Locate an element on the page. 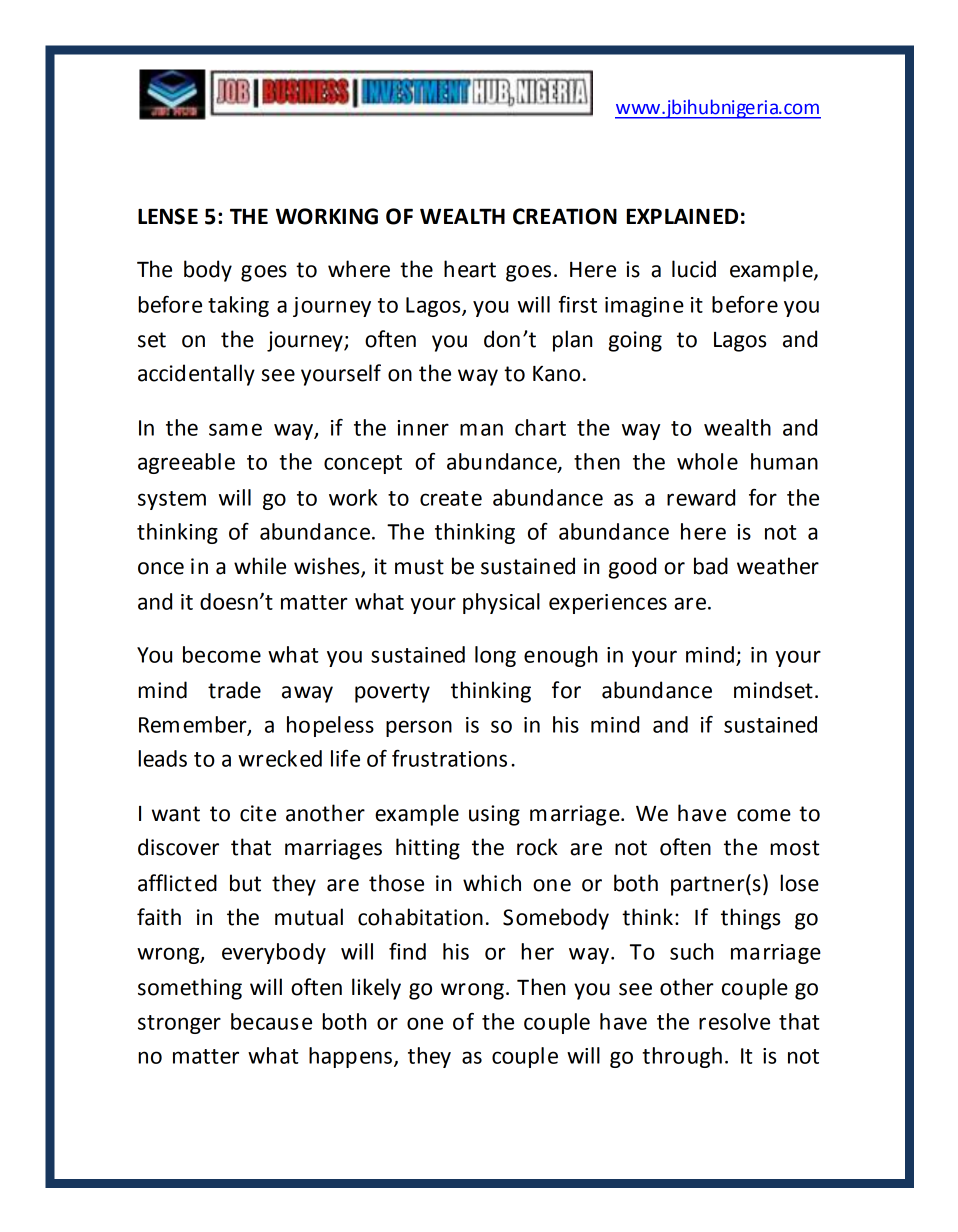 The height and width of the image is (1232, 958). because is located at coordinates (271, 1021).
